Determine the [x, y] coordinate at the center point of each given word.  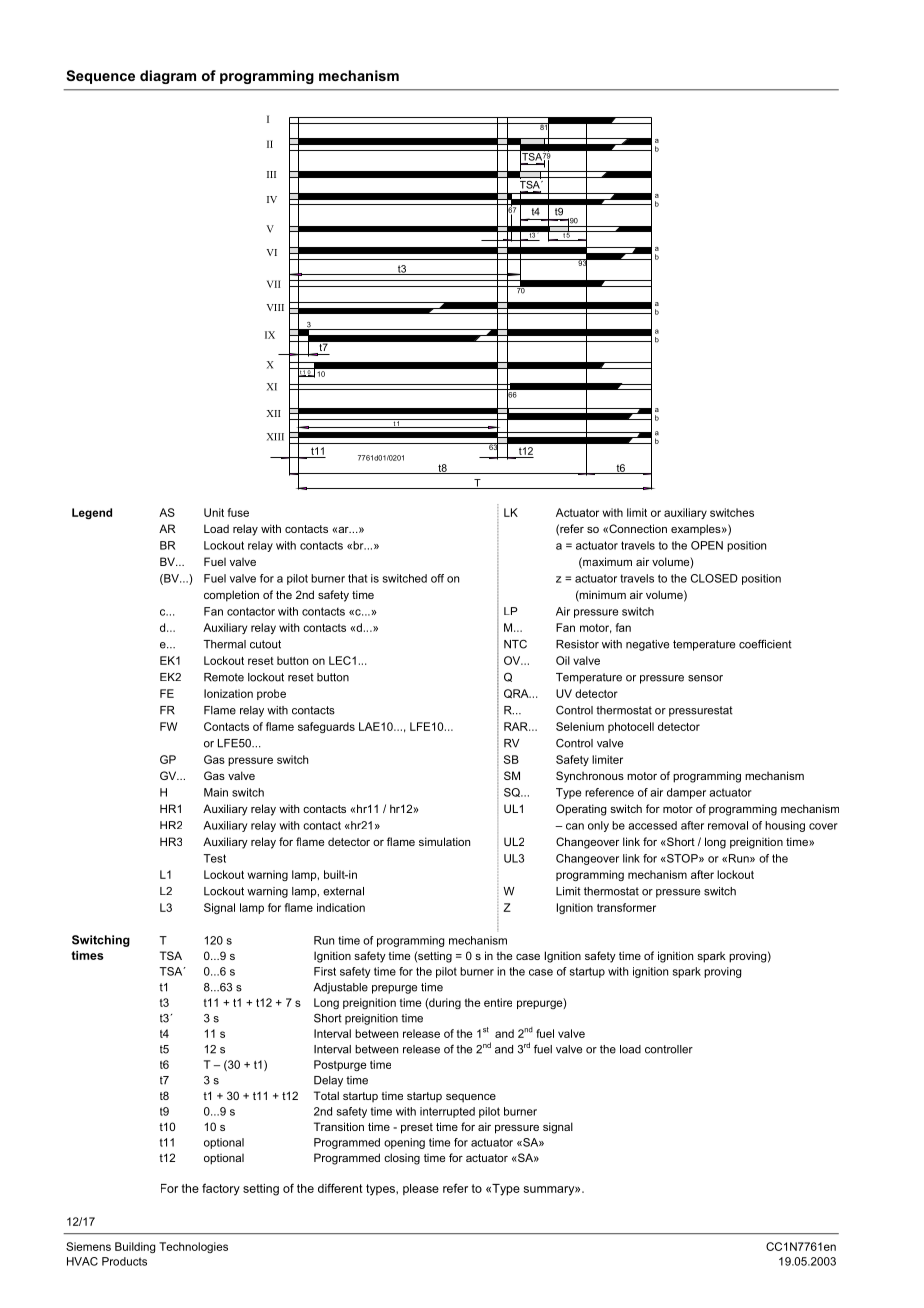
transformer [626, 907]
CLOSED [714, 578]
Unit [214, 512]
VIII [275, 307]
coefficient [765, 644]
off [437, 578]
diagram [168, 77]
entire [498, 1002]
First [325, 971]
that [357, 578]
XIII [275, 437]
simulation [444, 841]
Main [216, 792]
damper [686, 793]
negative [647, 645]
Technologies [193, 1247]
